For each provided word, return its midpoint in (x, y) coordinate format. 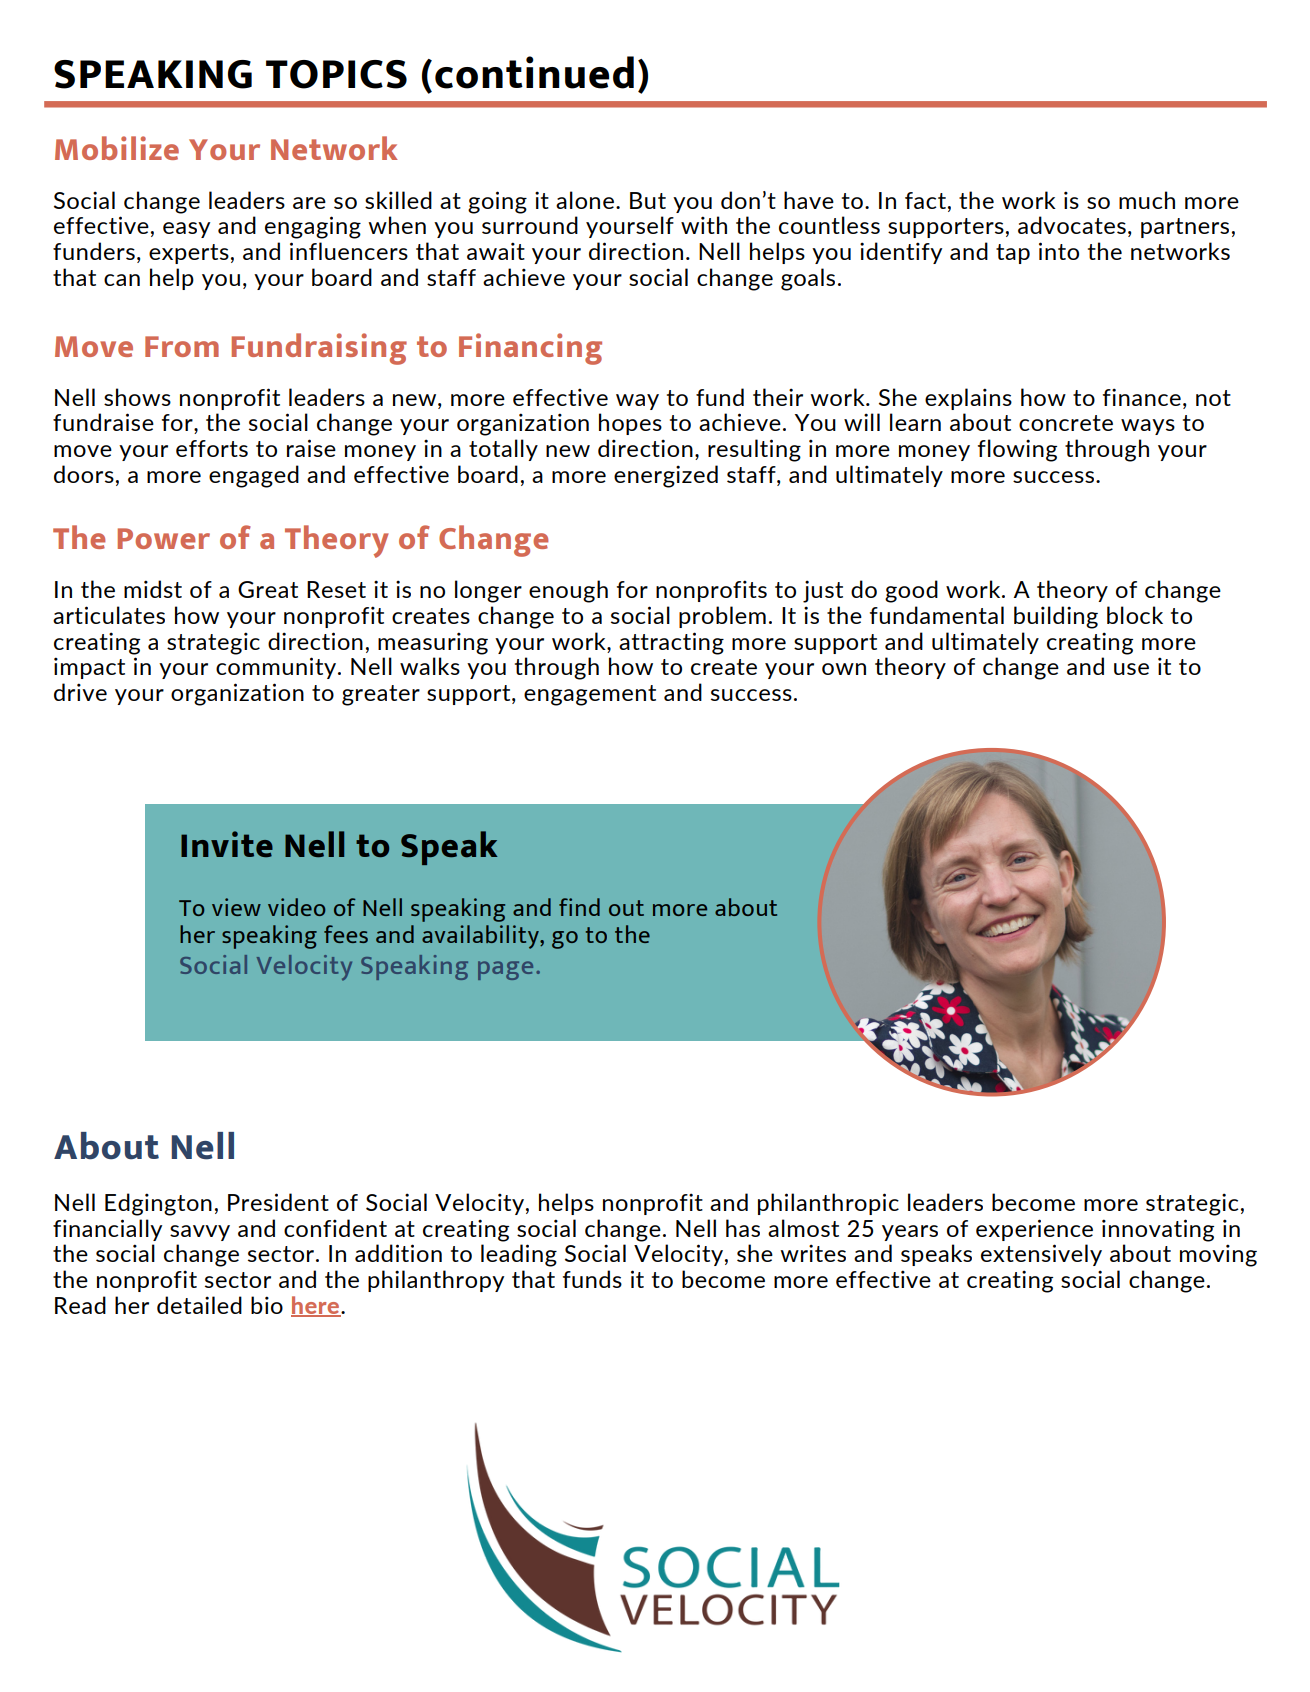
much (1147, 200)
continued (534, 72)
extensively (1041, 1255)
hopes (630, 424)
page (505, 970)
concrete (1066, 423)
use (1131, 669)
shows (137, 397)
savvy (200, 1233)
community (277, 668)
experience (1034, 1230)
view (236, 907)
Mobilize (117, 148)
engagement (590, 695)
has (743, 1228)
